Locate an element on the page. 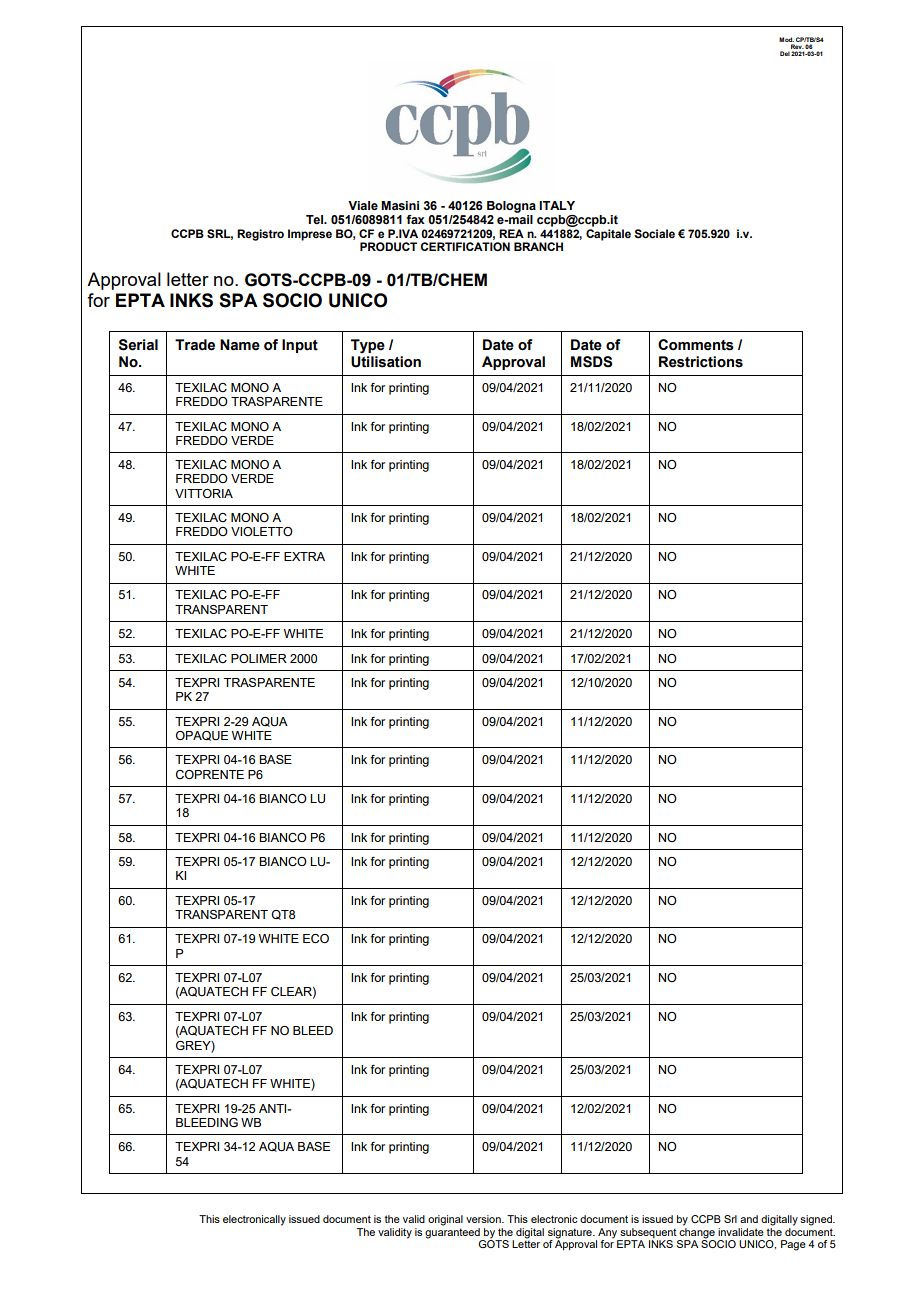 Image resolution: width=924 pixels, height=1308 pixels. Del is located at coordinates (785, 53).
